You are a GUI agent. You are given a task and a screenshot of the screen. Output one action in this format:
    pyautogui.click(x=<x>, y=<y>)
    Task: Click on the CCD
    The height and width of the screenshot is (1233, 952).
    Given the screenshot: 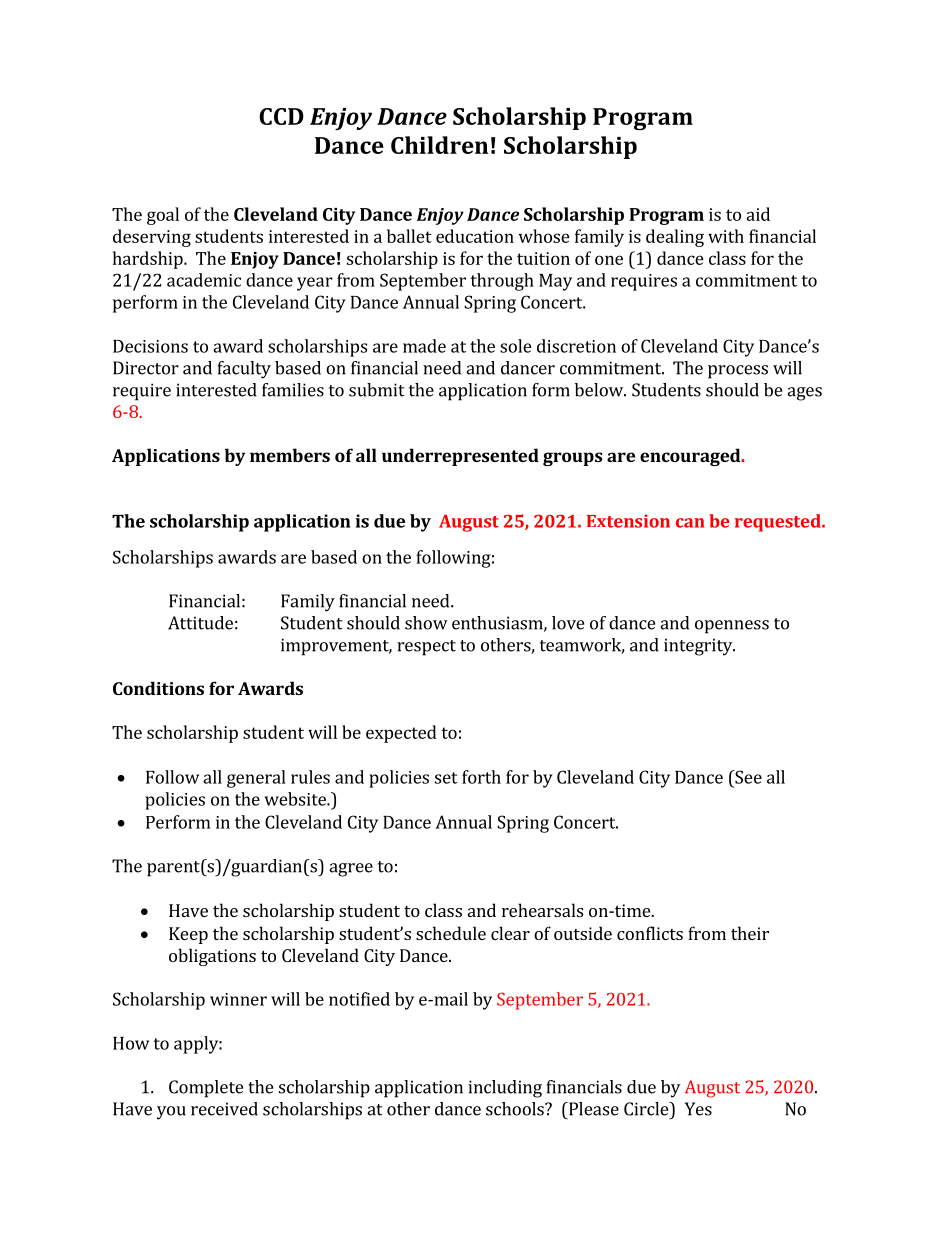 What is the action you would take?
    pyautogui.click(x=281, y=116)
